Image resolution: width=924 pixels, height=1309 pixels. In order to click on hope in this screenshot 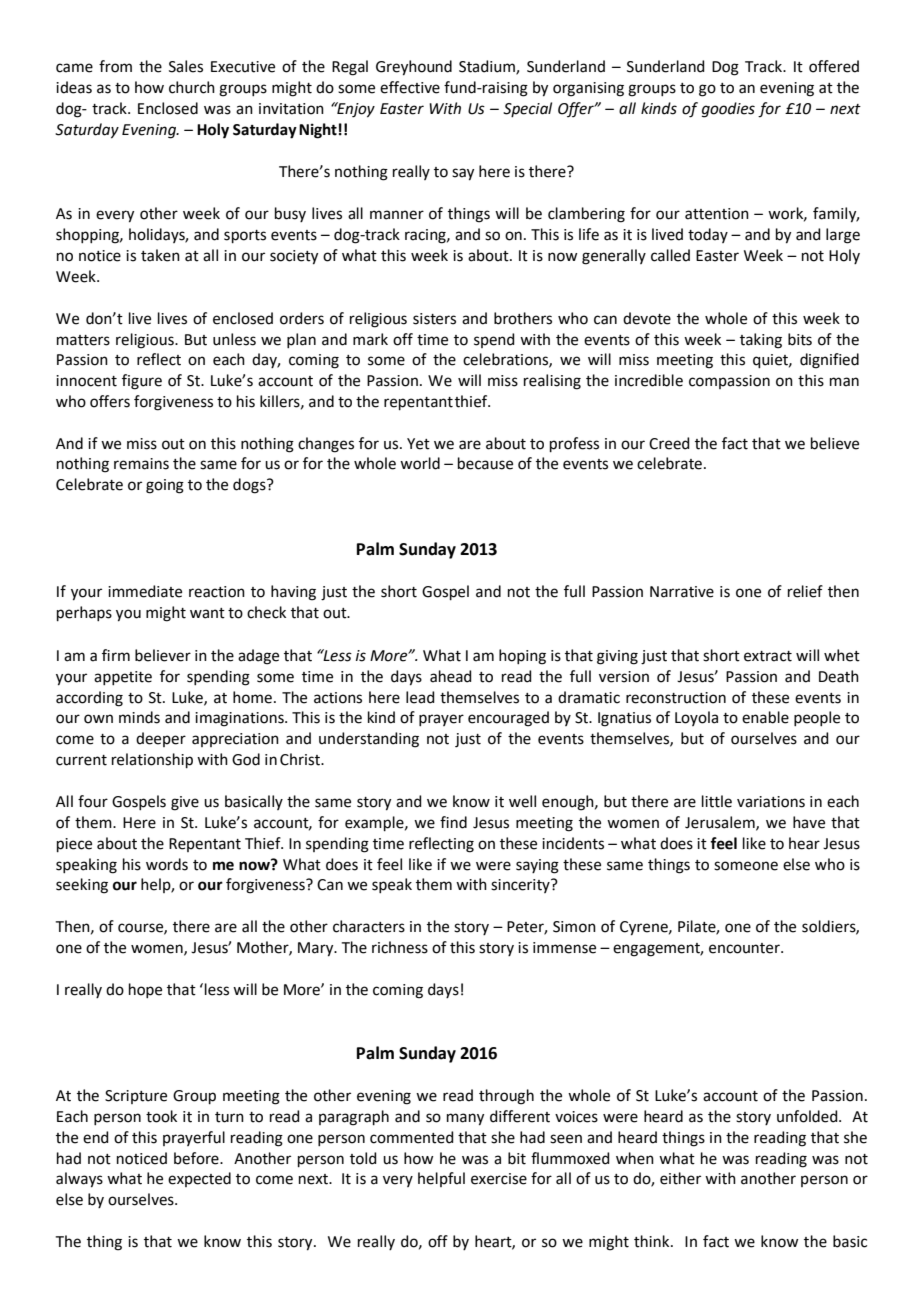, I will do `click(145, 990)`.
